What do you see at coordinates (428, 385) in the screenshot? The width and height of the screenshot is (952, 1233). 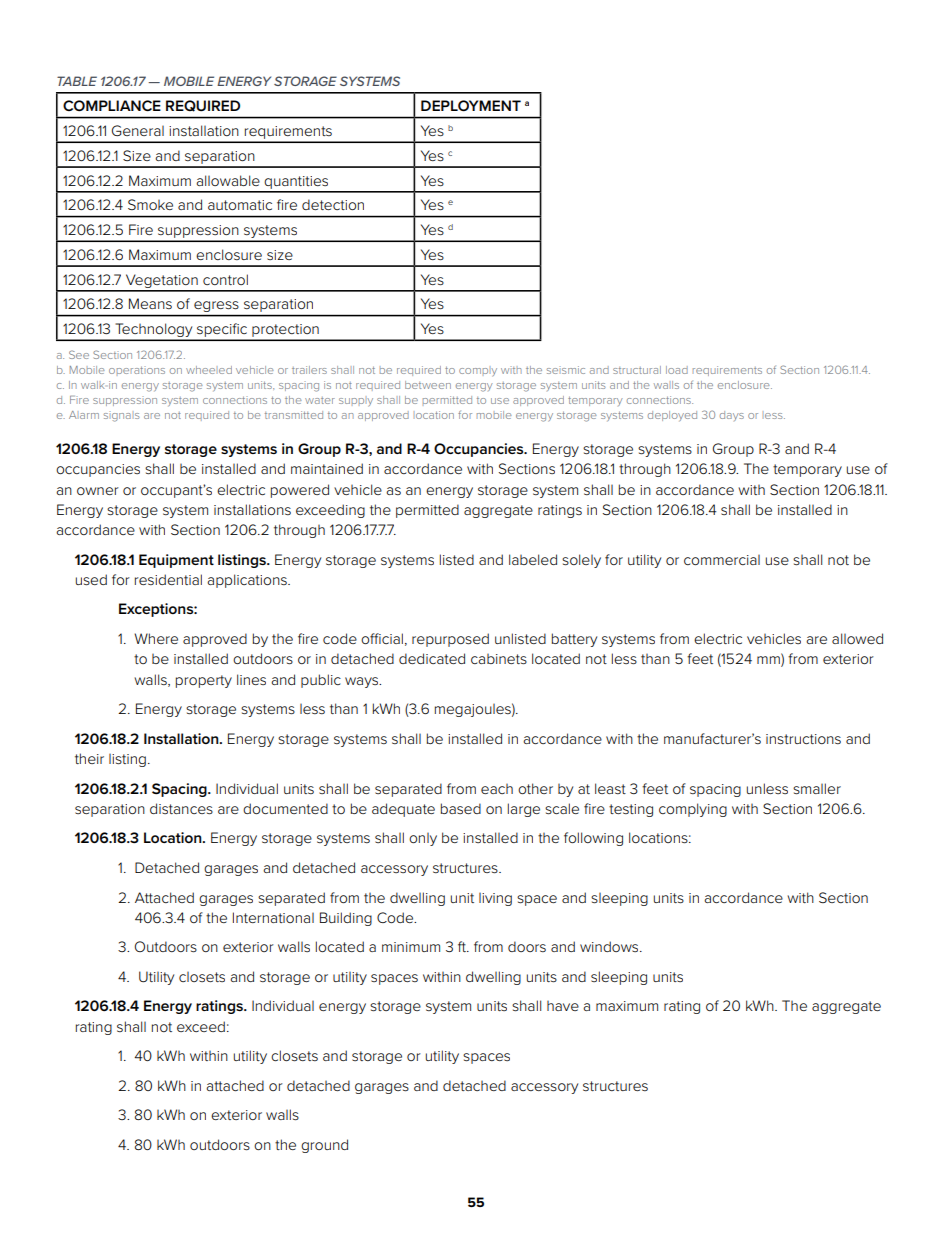 I see `between` at bounding box center [428, 385].
